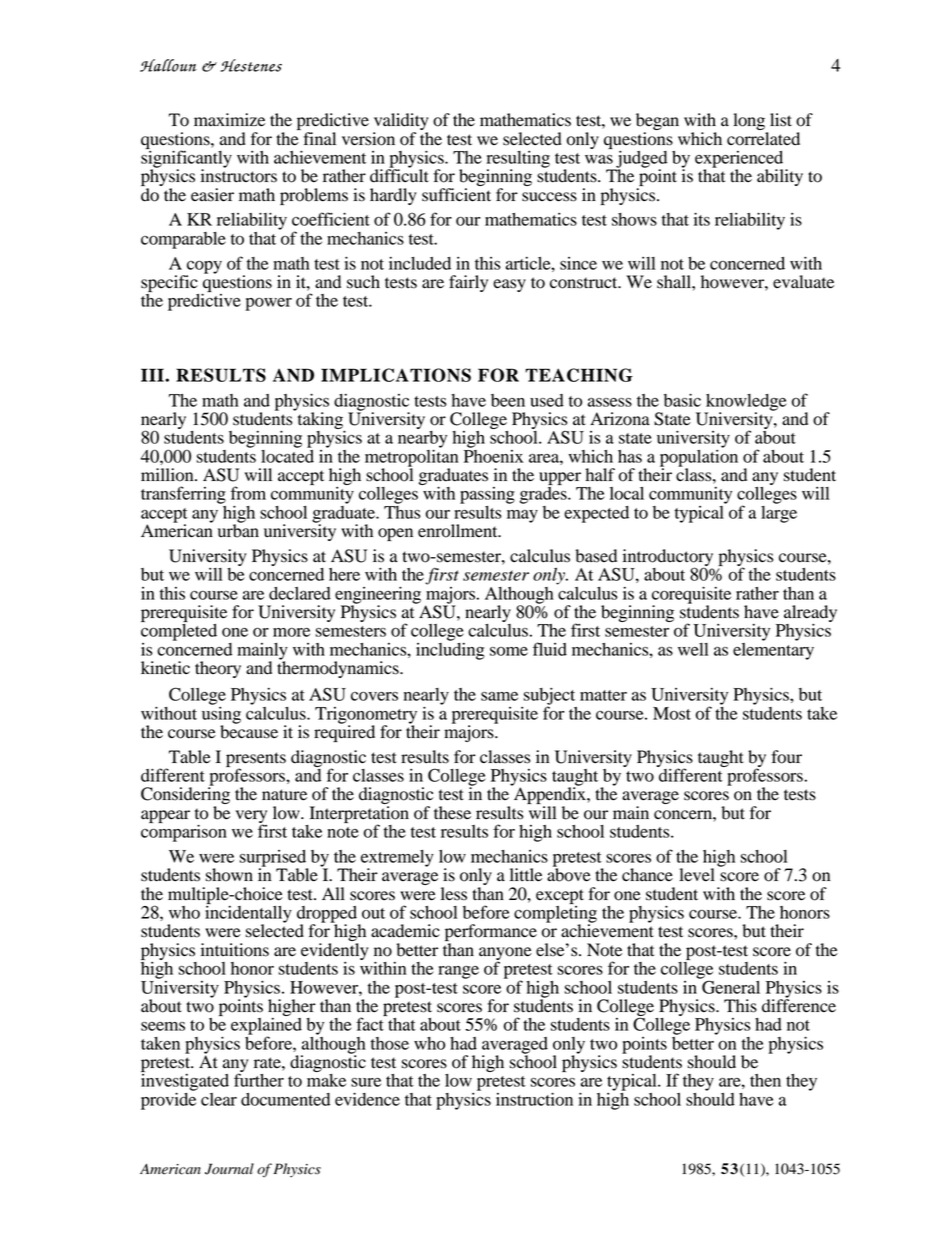 The image size is (952, 1233). What do you see at coordinates (697, 875) in the document?
I see `level` at bounding box center [697, 875].
